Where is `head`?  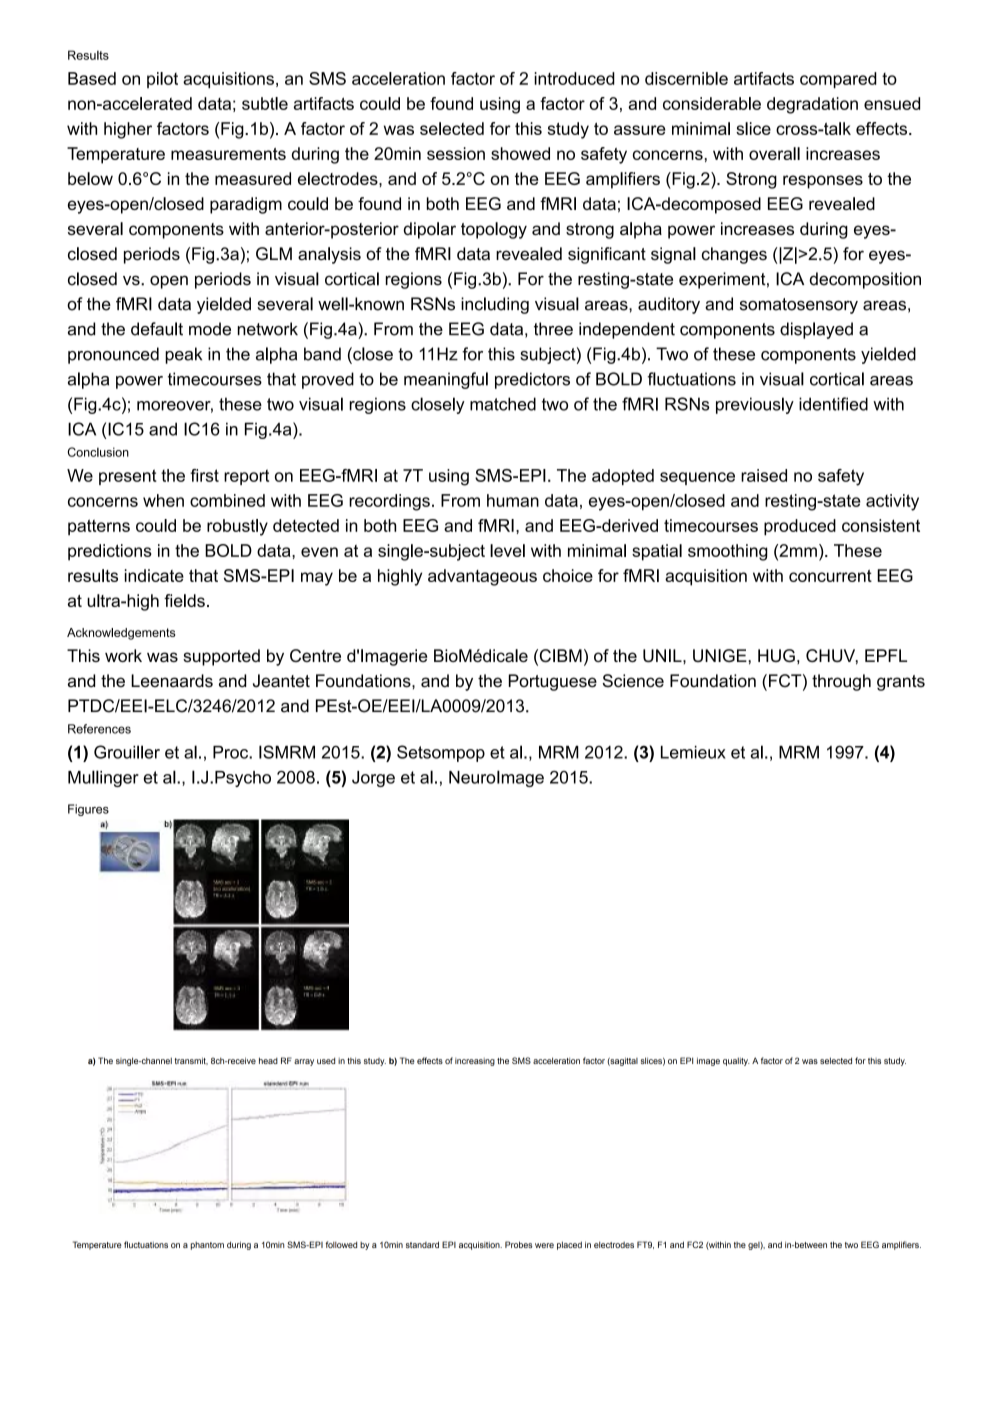
head is located at coordinates (268, 1060).
